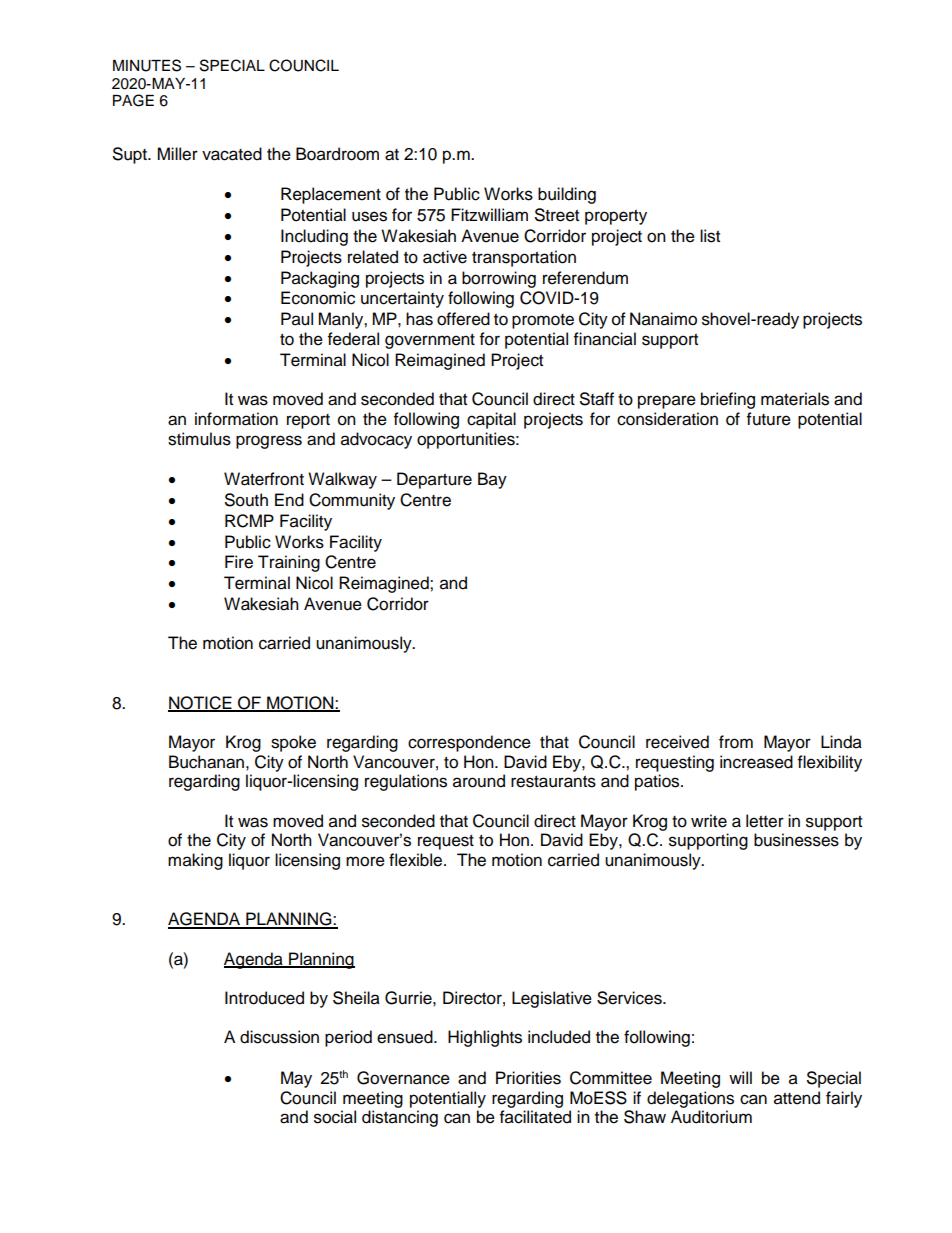 This document has height=1233, width=952. What do you see at coordinates (279, 1037) in the document?
I see `discussion` at bounding box center [279, 1037].
